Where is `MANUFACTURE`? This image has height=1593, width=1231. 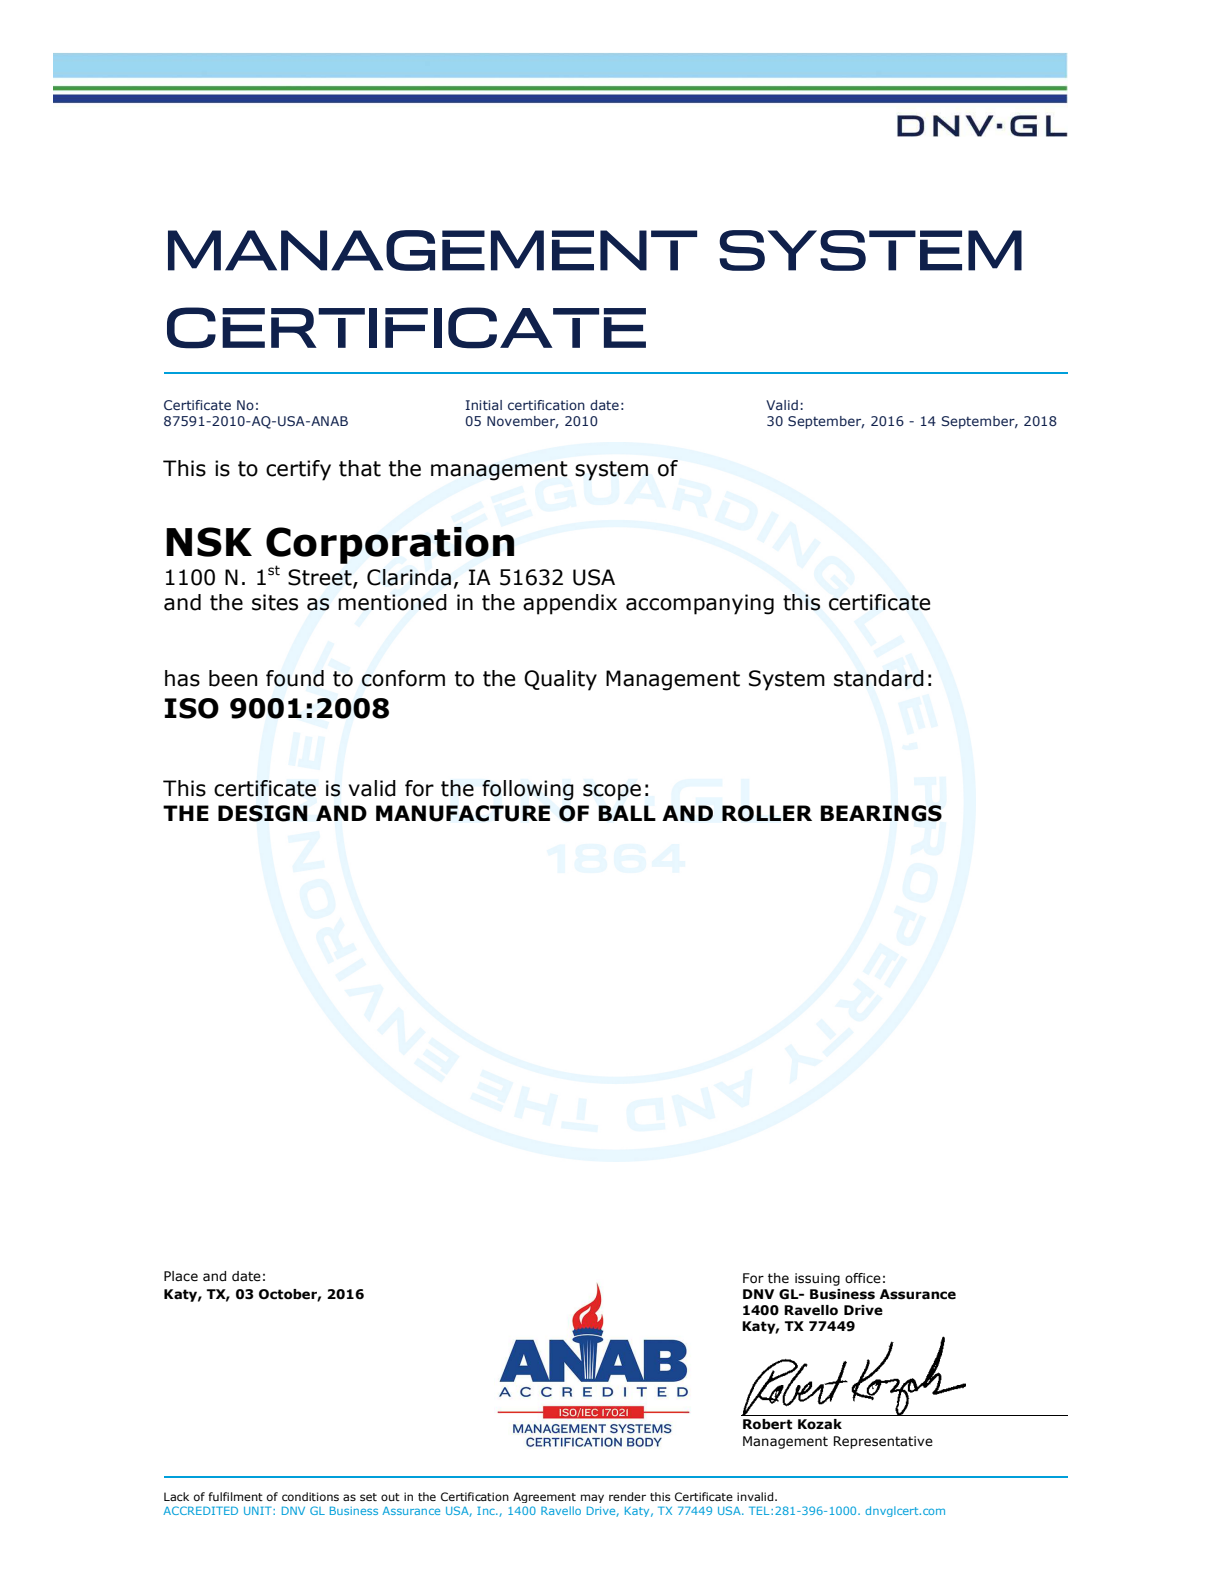
MANUFACTURE is located at coordinates (463, 813).
